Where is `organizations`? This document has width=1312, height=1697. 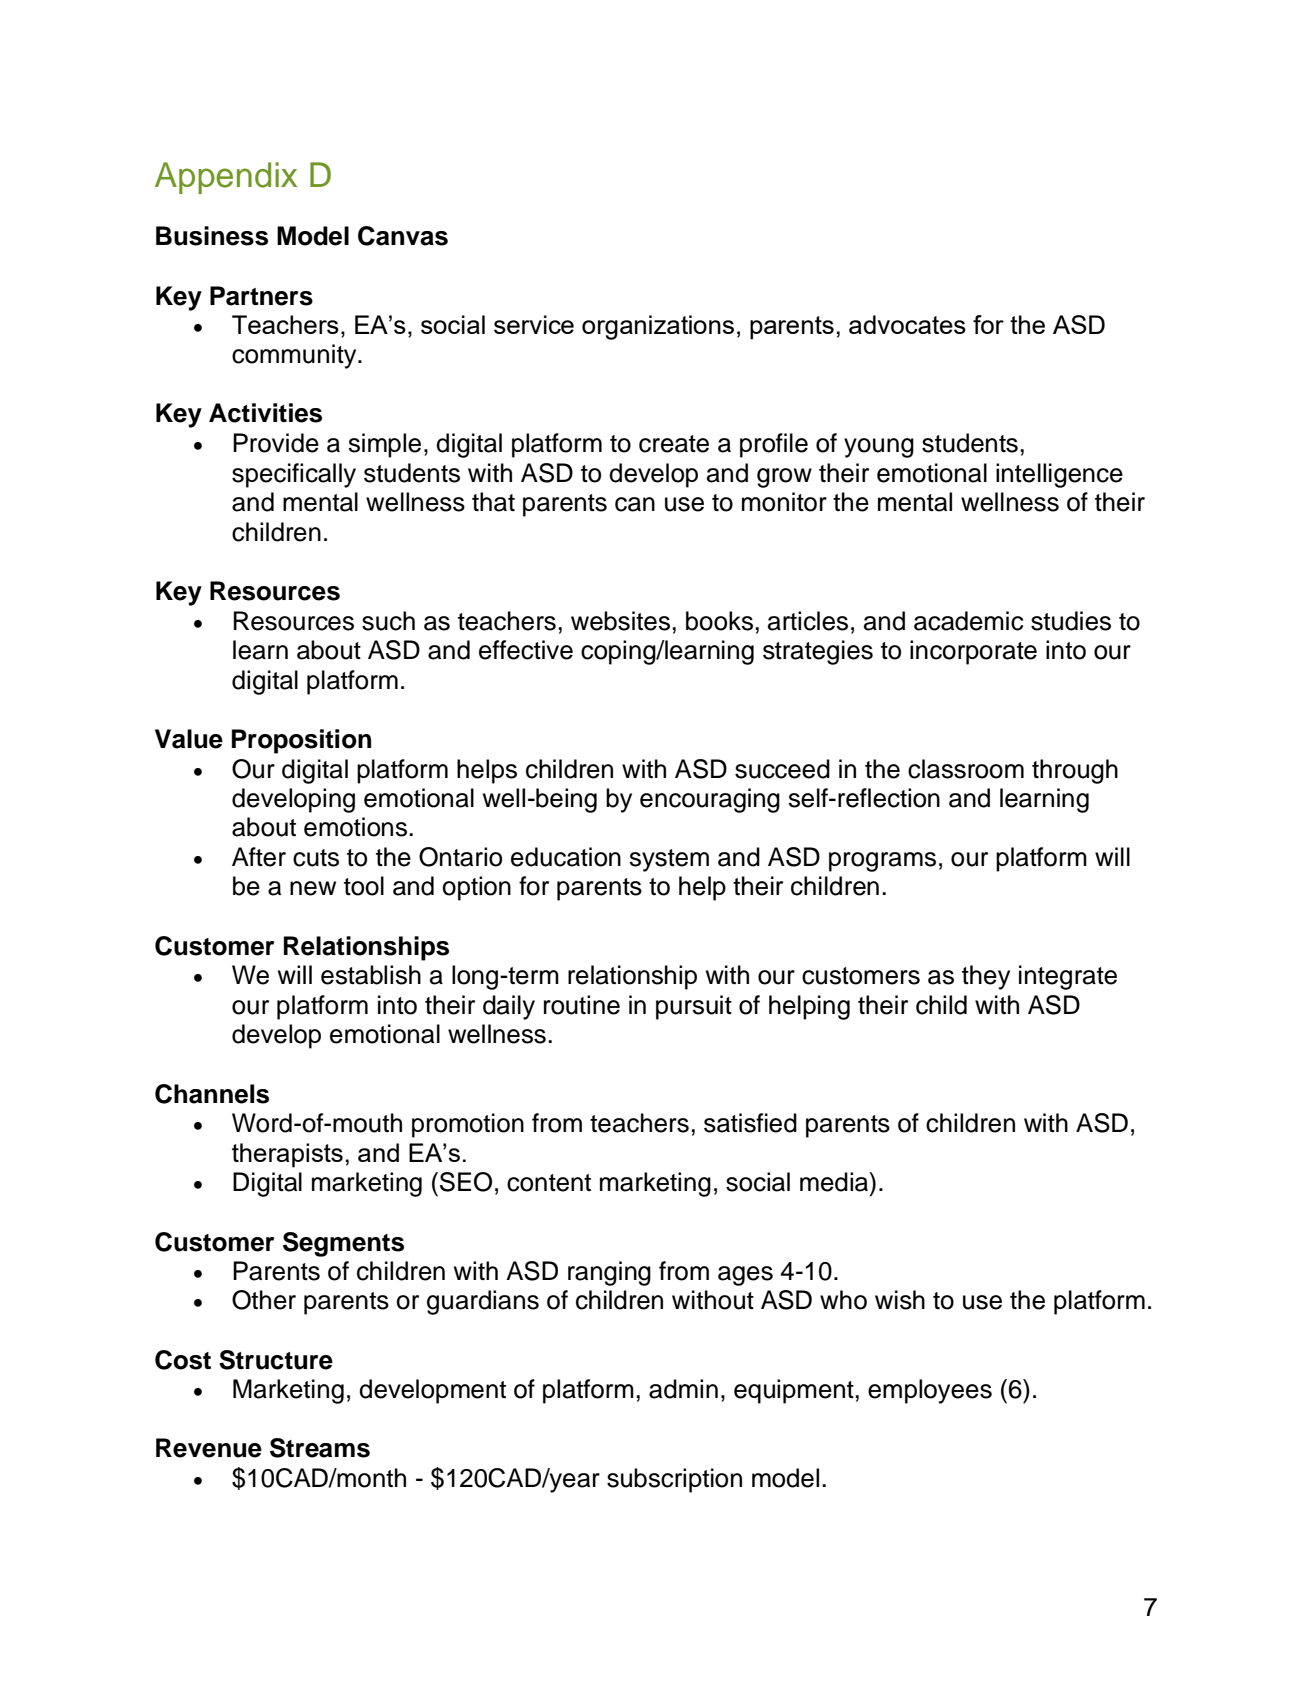 organizations is located at coordinates (658, 327).
